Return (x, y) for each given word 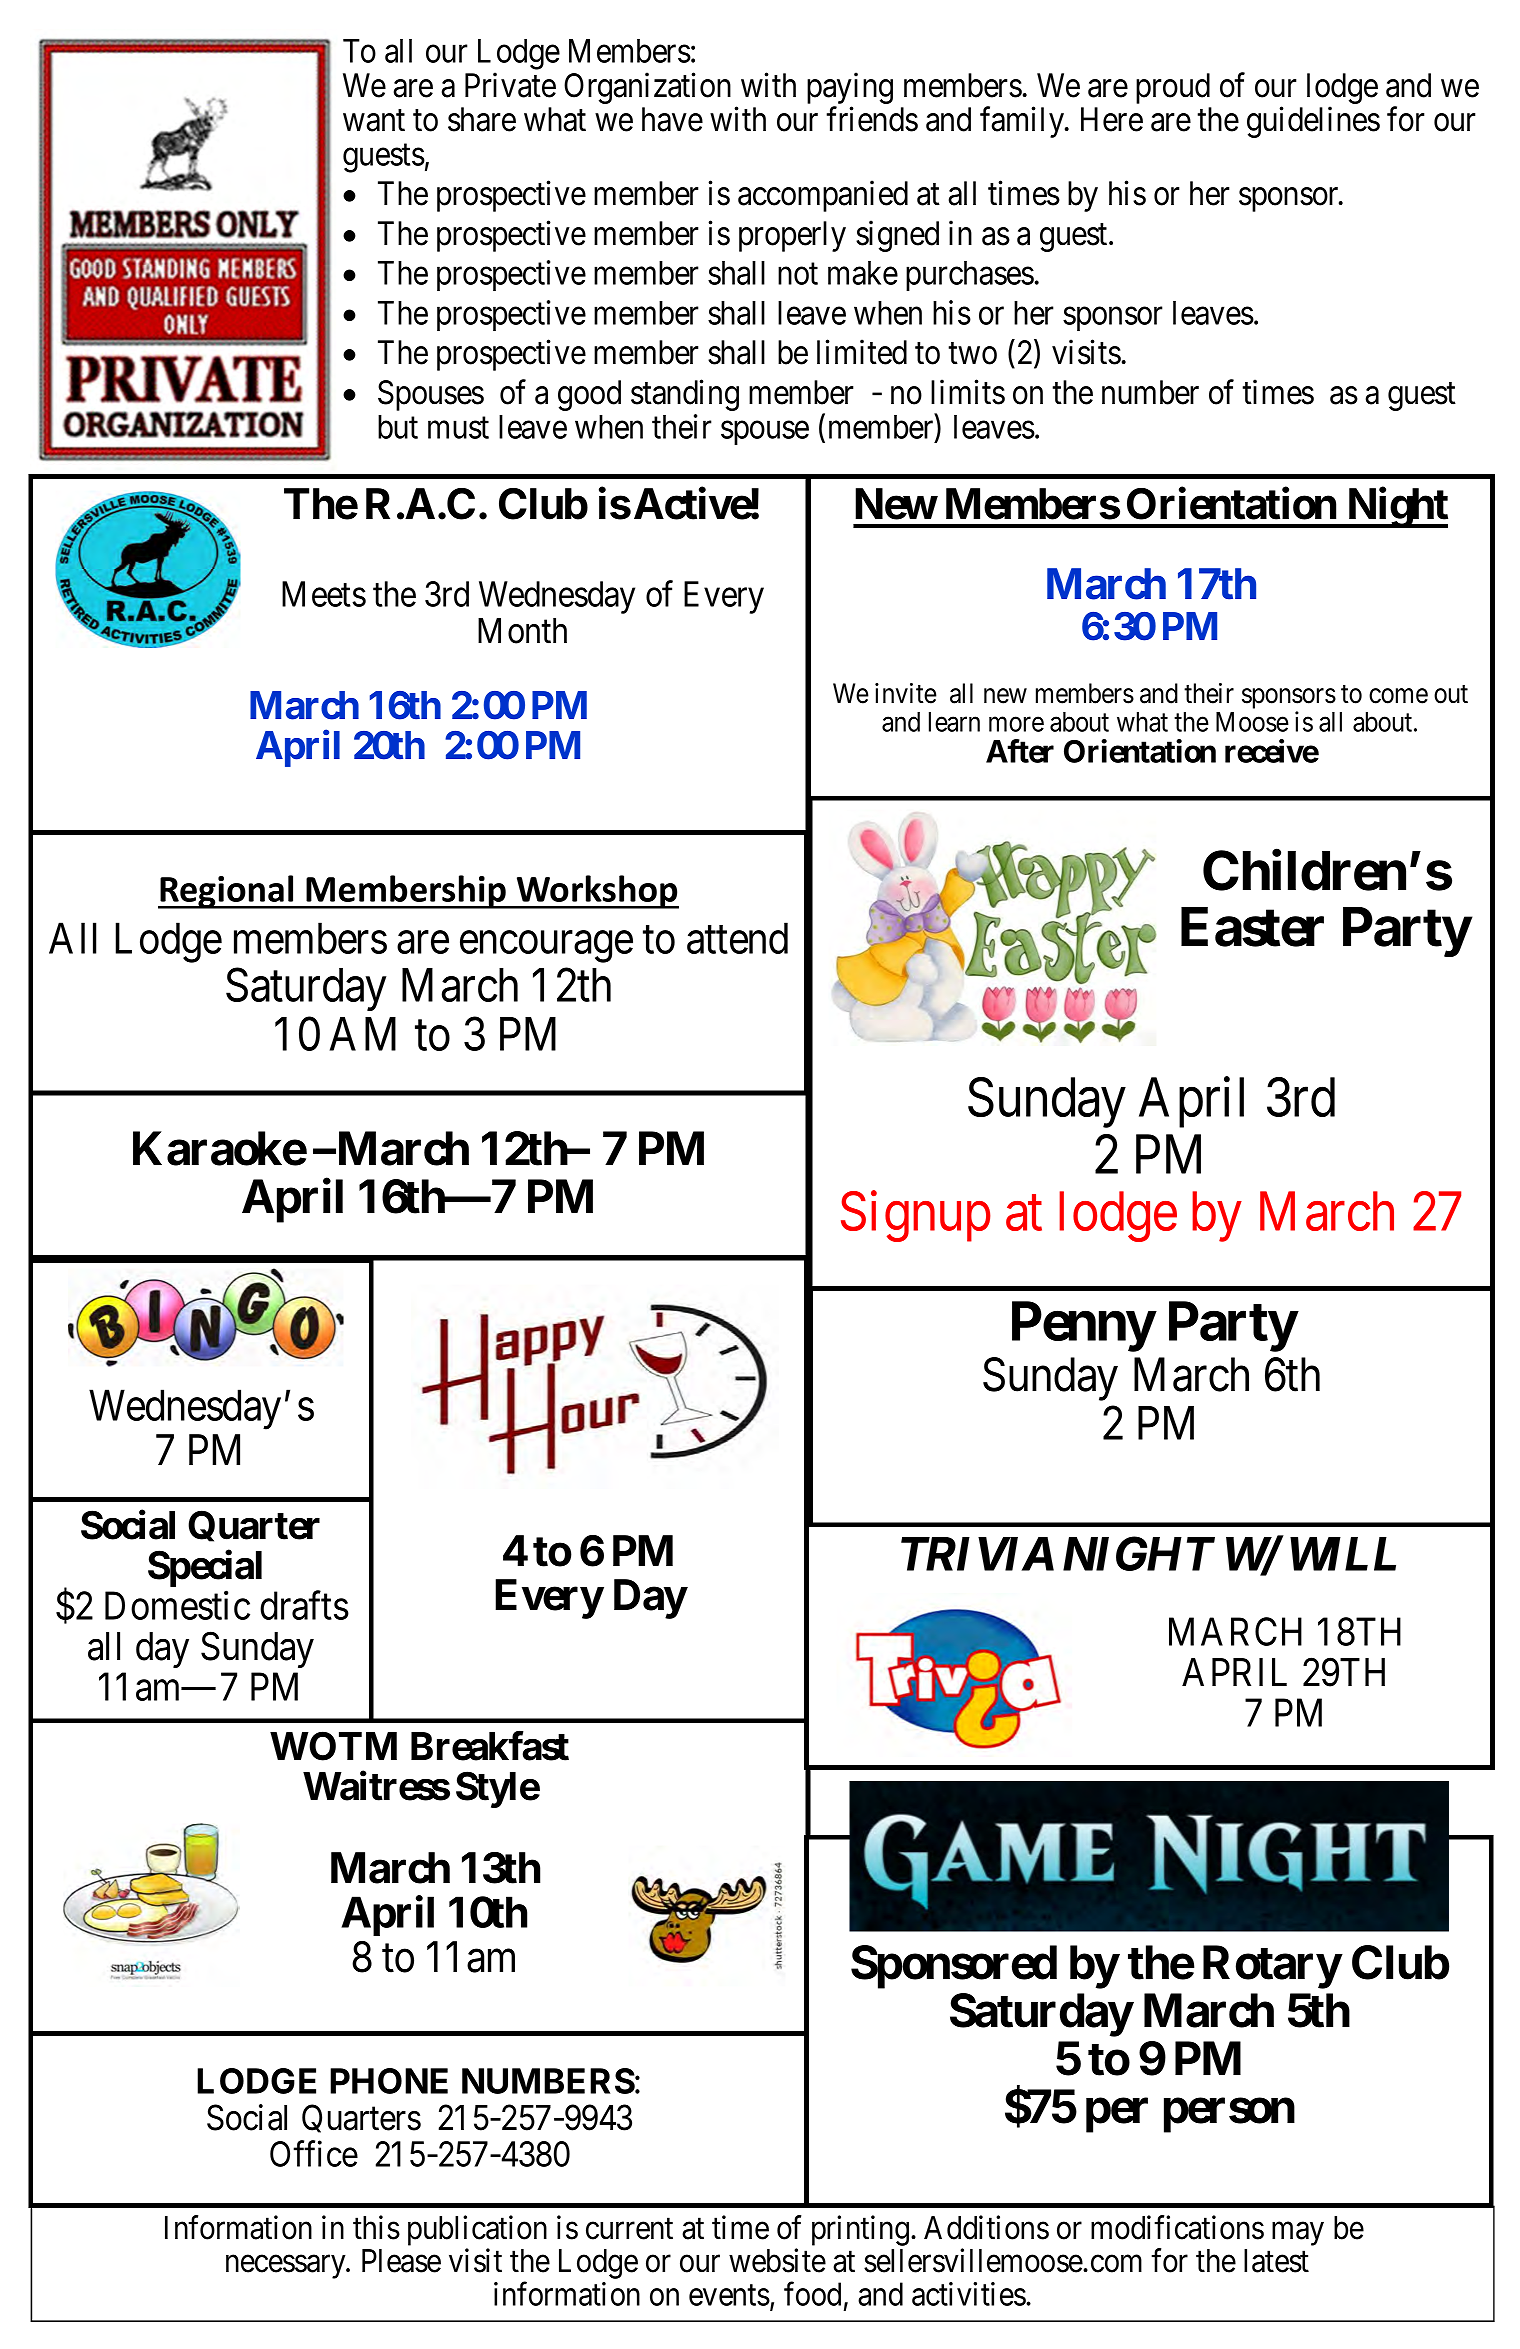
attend (737, 938)
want (374, 121)
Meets (324, 594)
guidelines (1313, 122)
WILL (1343, 1554)
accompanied (823, 196)
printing (860, 2230)
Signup (916, 1217)
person (1229, 2116)
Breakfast (490, 1746)
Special (205, 1568)
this (376, 2227)
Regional (227, 892)
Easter (1252, 927)
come (1398, 696)
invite (906, 693)
